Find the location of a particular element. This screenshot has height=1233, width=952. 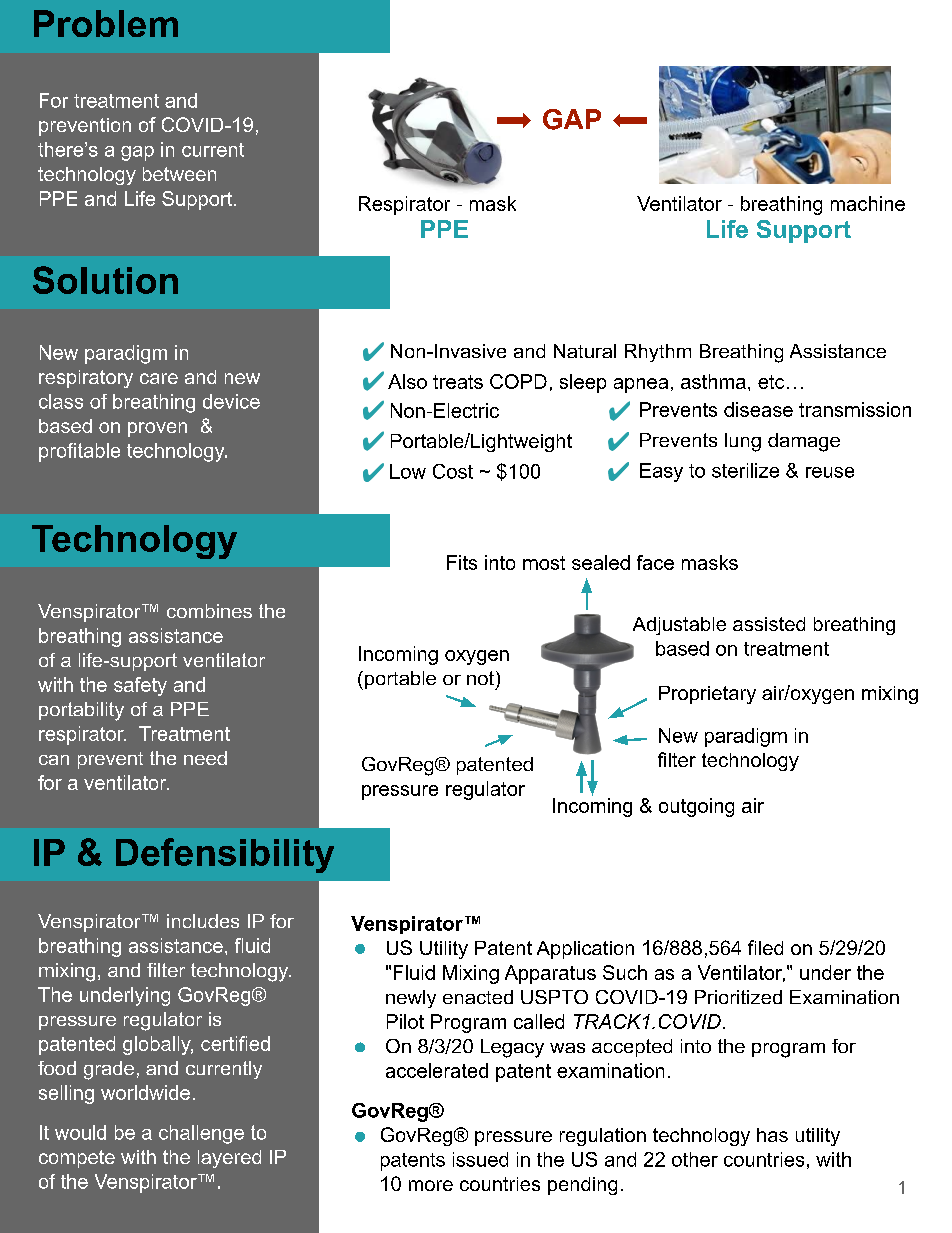

combines is located at coordinates (209, 611).
